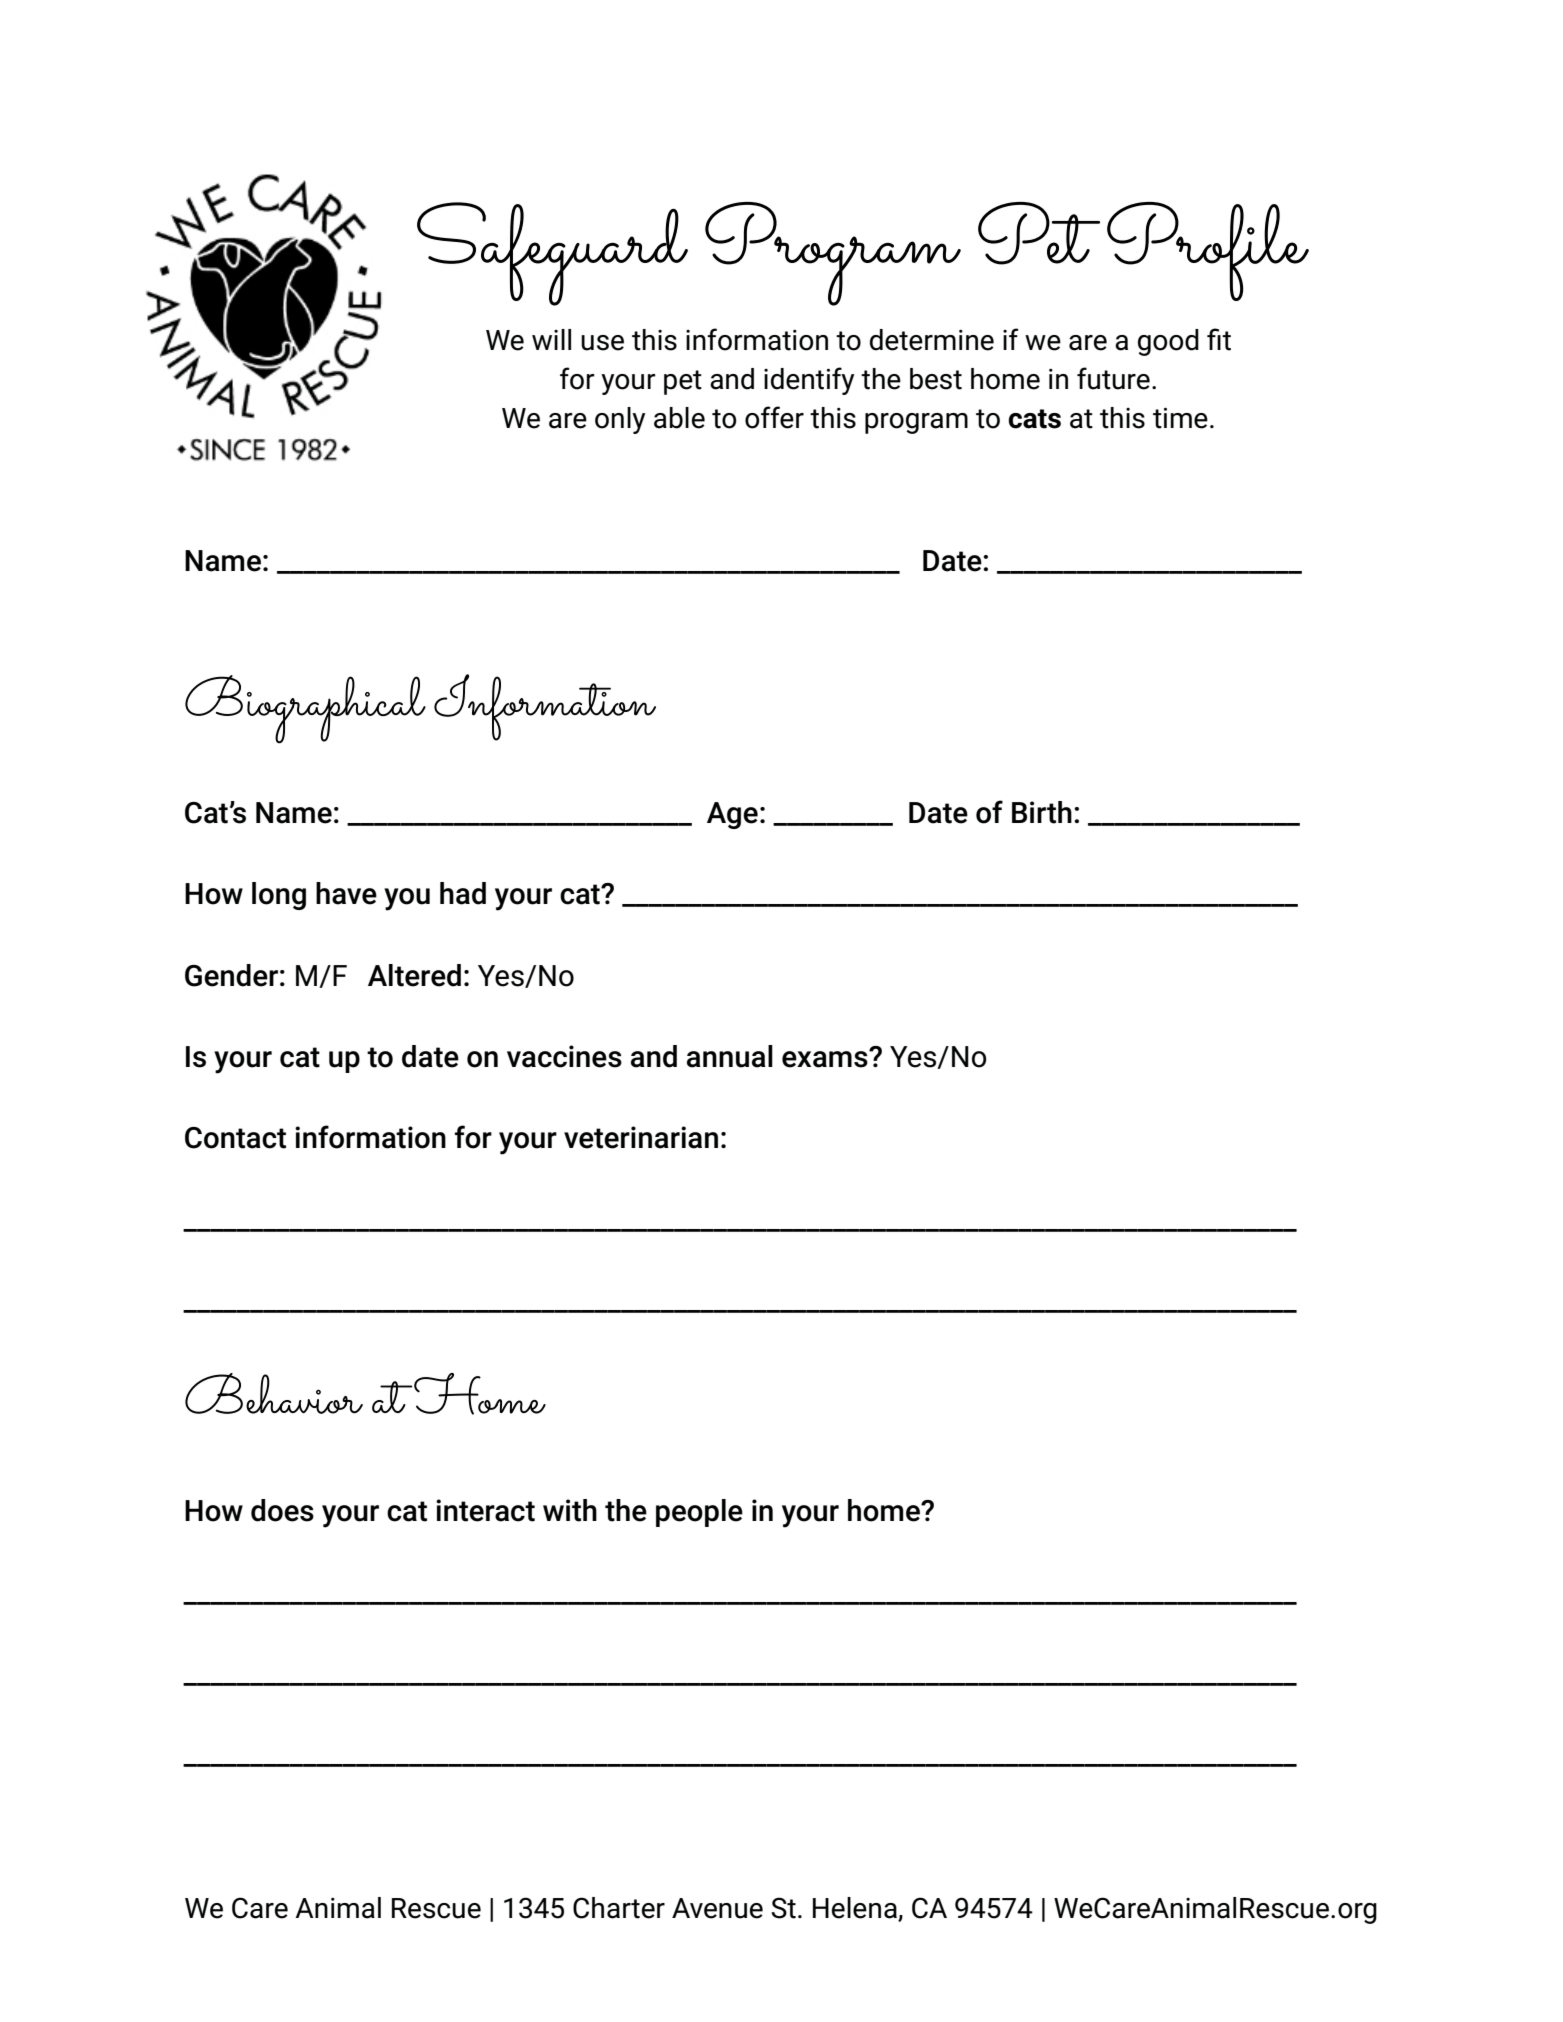 Image resolution: width=1563 pixels, height=2022 pixels. Describe the element at coordinates (1034, 419) in the document. I see `cats` at that location.
